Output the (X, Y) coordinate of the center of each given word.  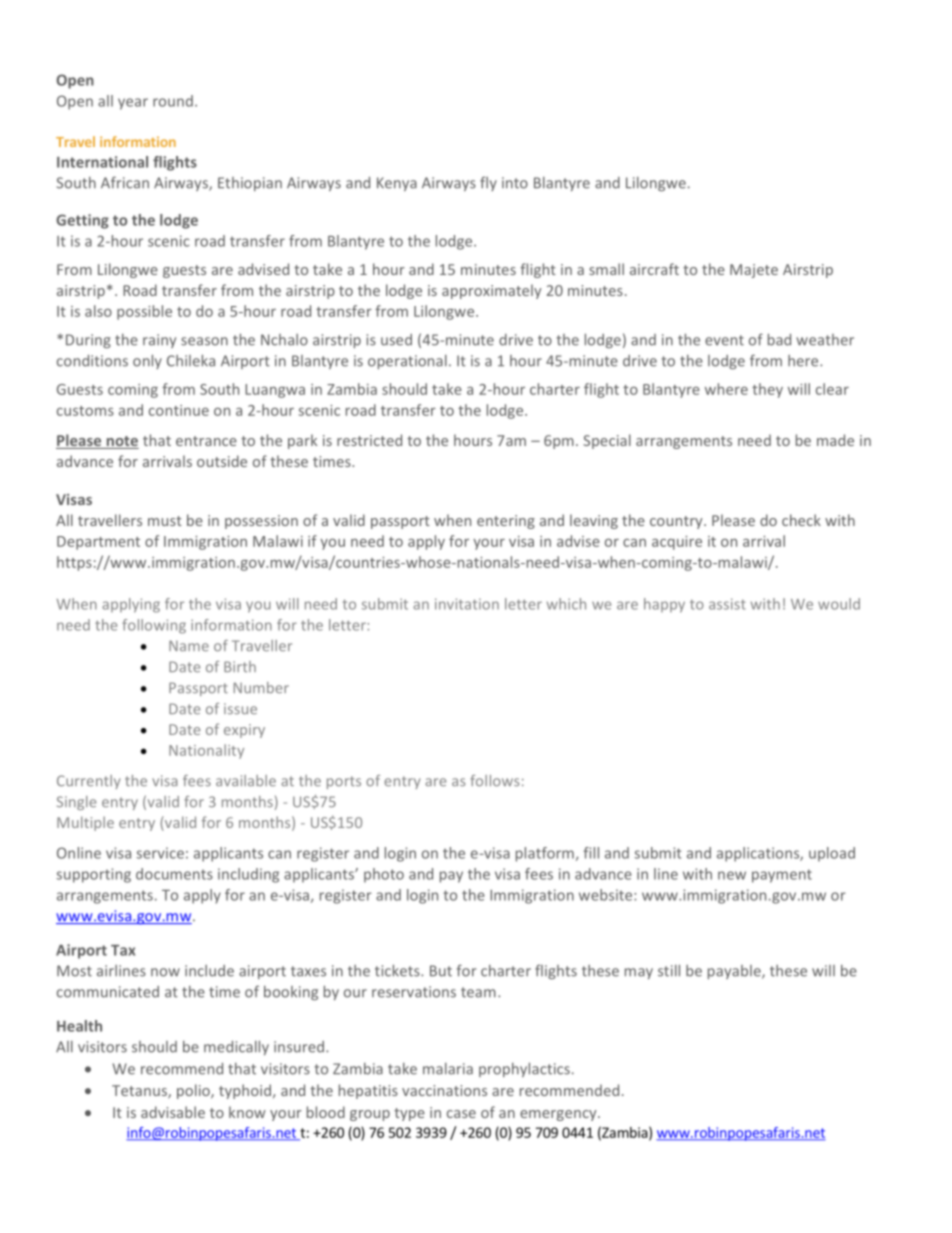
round (173, 101)
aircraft (654, 269)
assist (727, 604)
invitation (467, 604)
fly (488, 183)
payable (735, 972)
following (154, 626)
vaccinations (444, 1090)
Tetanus (140, 1092)
